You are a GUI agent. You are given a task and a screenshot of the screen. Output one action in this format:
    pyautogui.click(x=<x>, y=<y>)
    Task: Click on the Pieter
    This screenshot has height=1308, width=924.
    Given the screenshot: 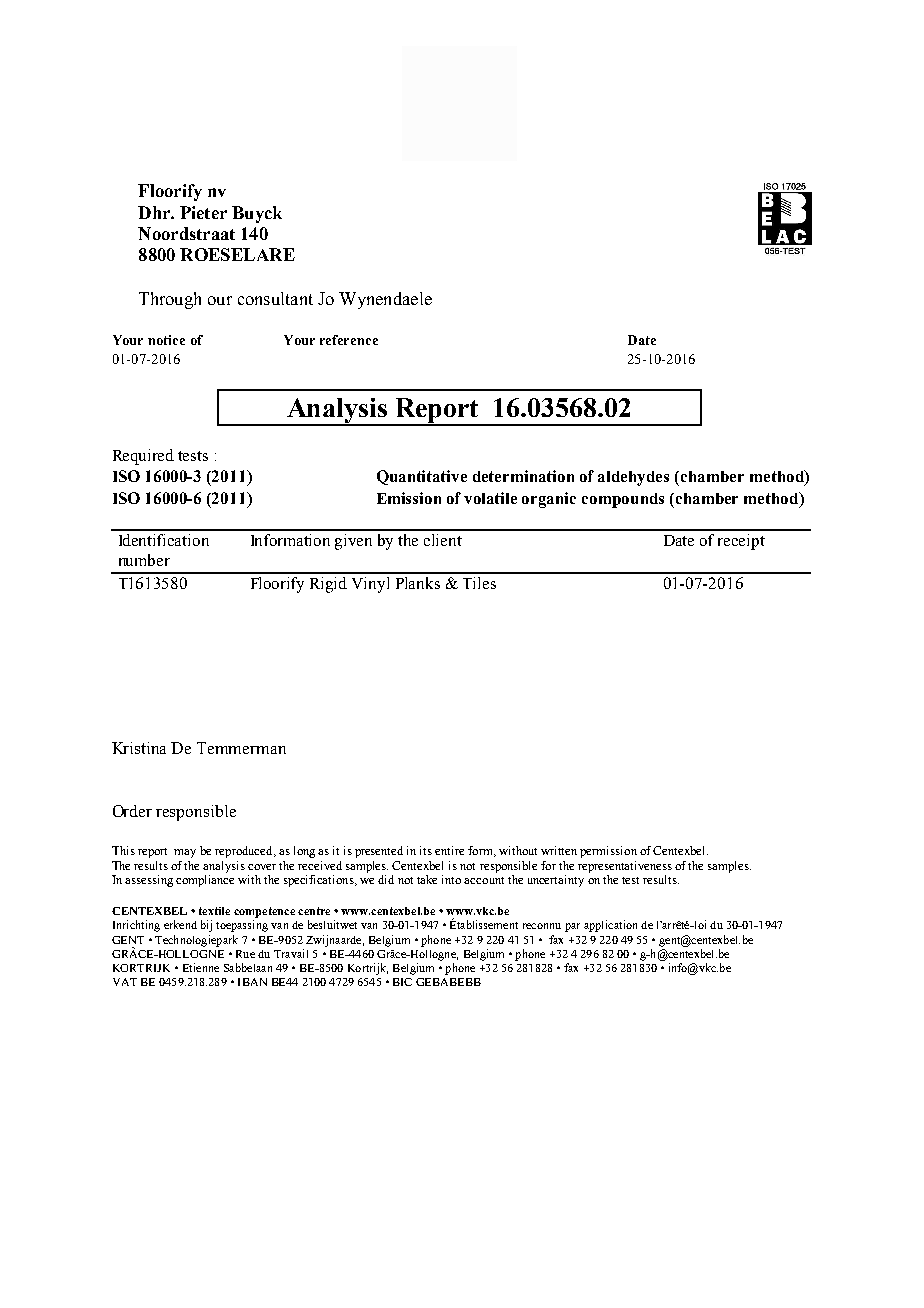 What is the action you would take?
    pyautogui.click(x=203, y=212)
